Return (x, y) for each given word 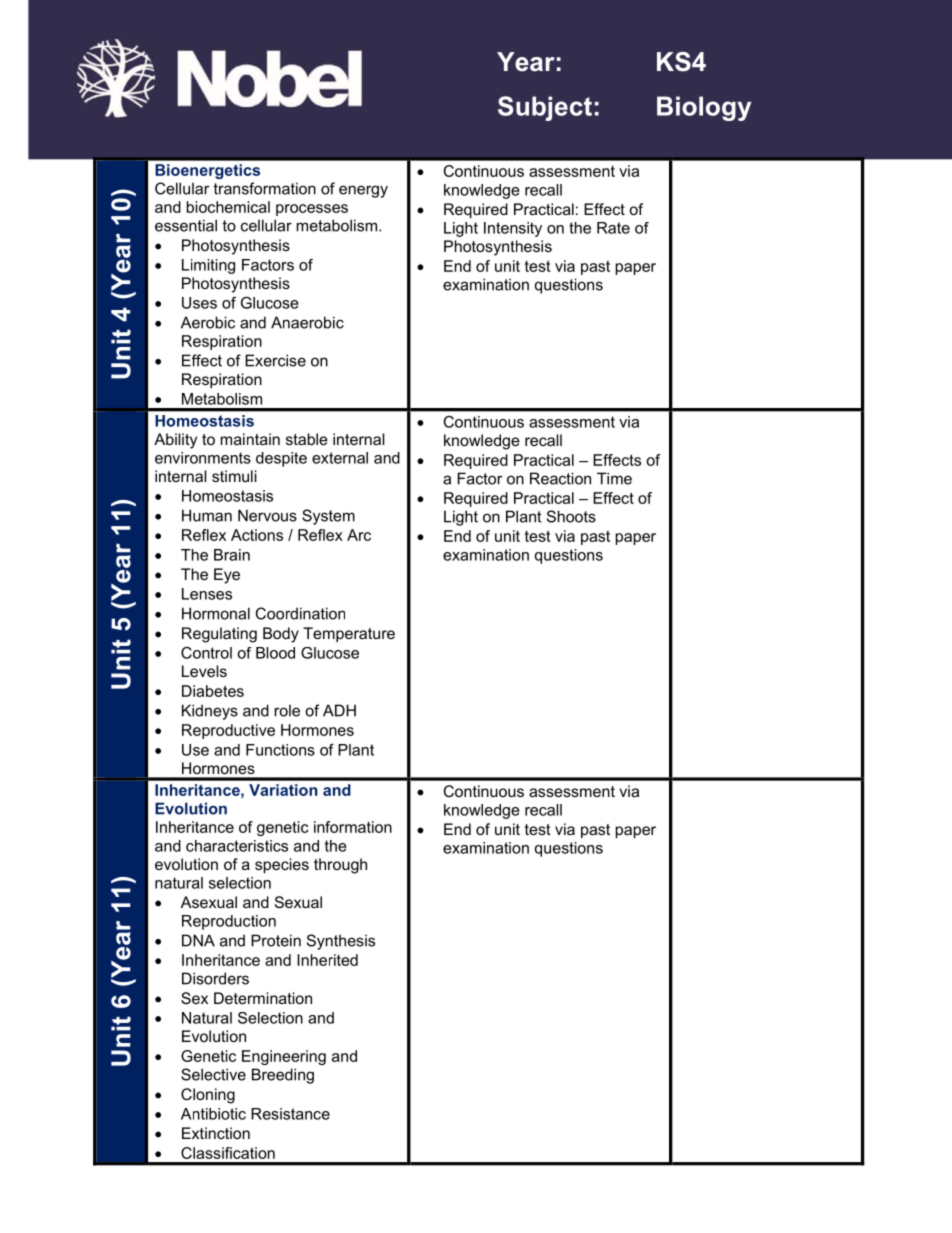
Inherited (327, 960)
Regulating (219, 635)
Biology (704, 108)
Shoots (571, 516)
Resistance (290, 1114)
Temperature (349, 634)
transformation (264, 188)
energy (363, 191)
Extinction (216, 1133)
